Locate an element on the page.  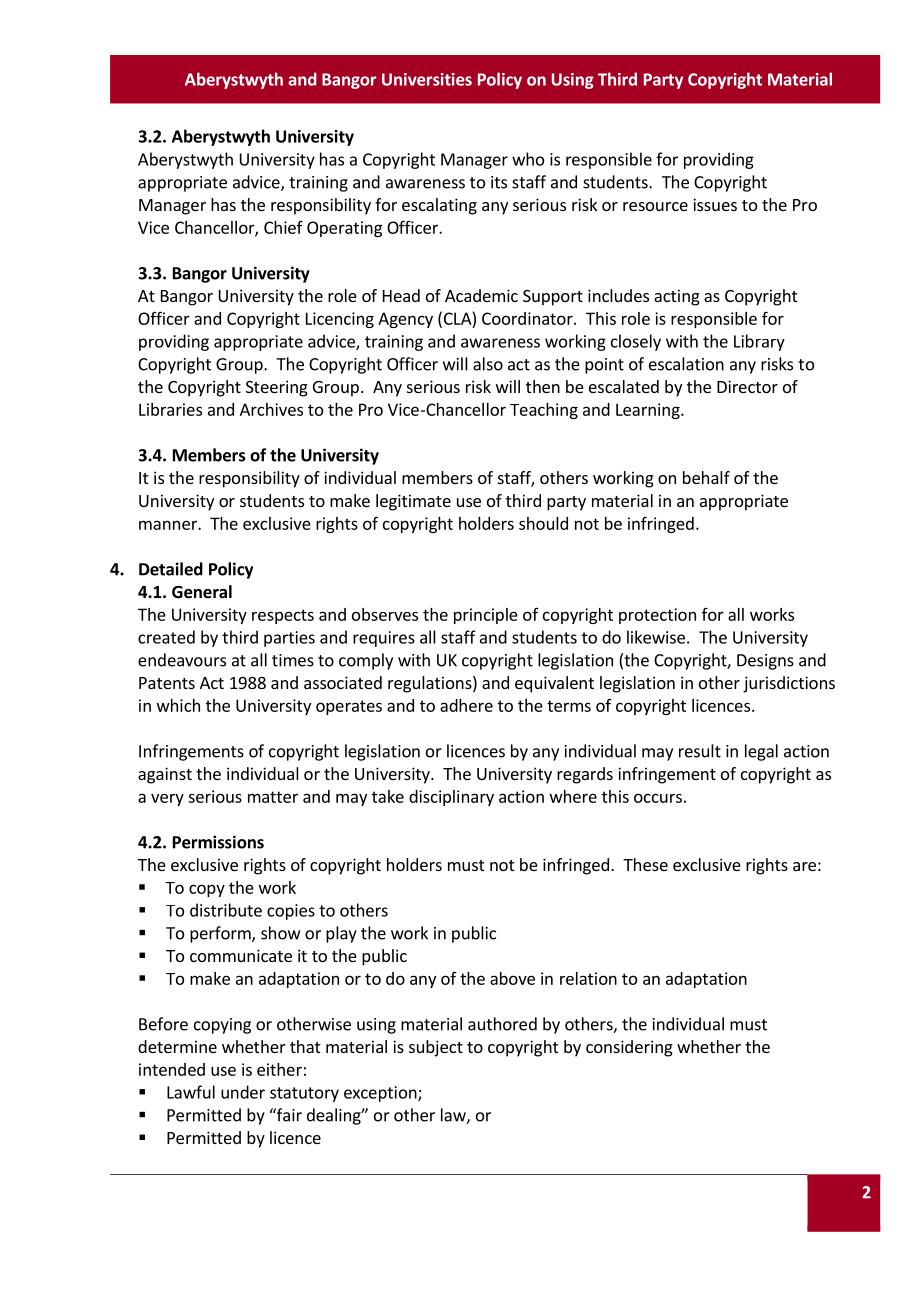
matter is located at coordinates (273, 797).
